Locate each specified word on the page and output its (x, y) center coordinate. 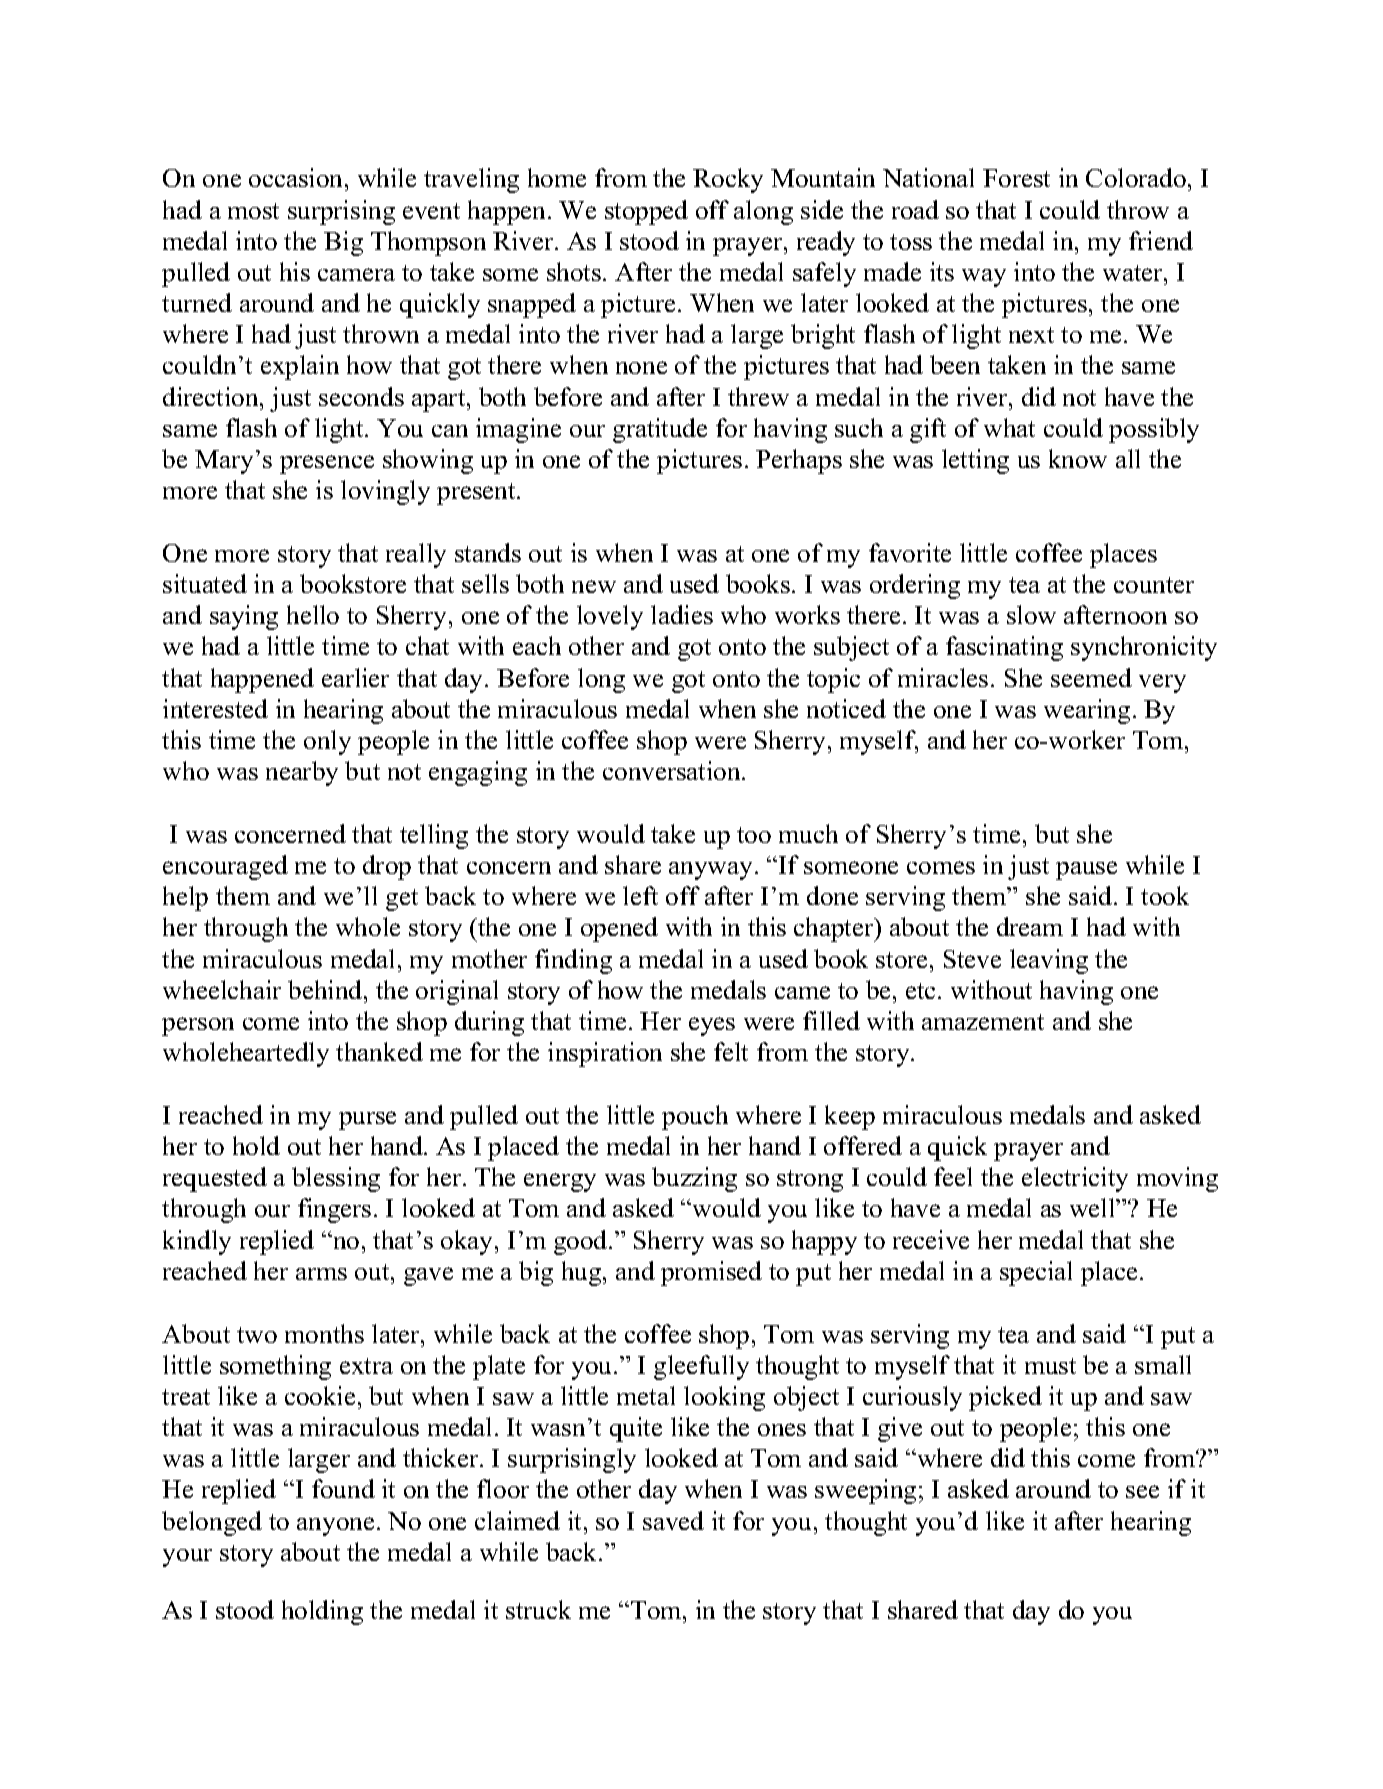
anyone (335, 1526)
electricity (1075, 1179)
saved (673, 1520)
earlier (355, 677)
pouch (695, 1117)
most (253, 211)
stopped (646, 212)
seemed (1091, 677)
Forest (1016, 178)
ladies (682, 614)
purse (367, 1120)
